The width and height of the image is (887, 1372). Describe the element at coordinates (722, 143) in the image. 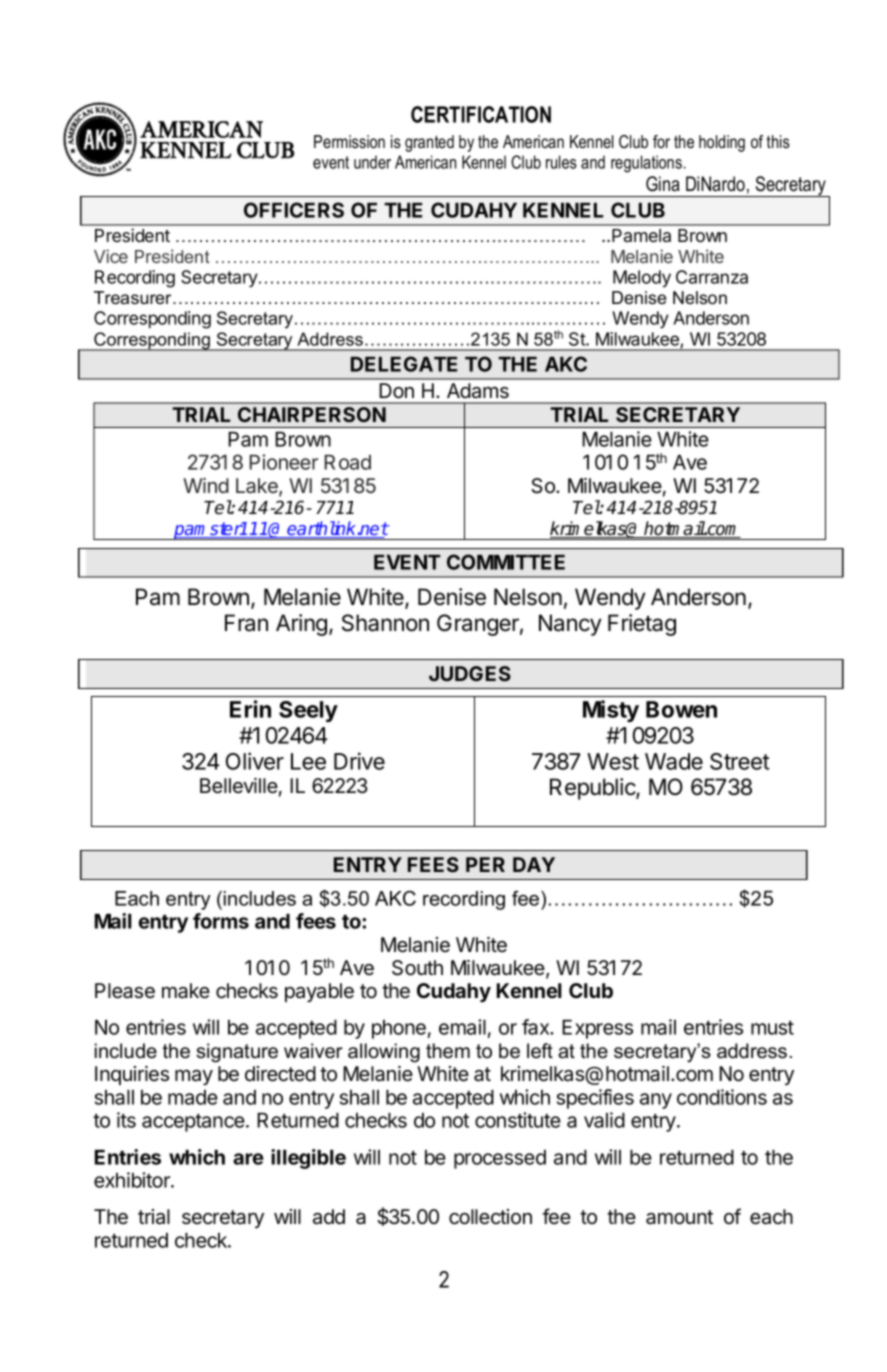

I see `holding` at that location.
